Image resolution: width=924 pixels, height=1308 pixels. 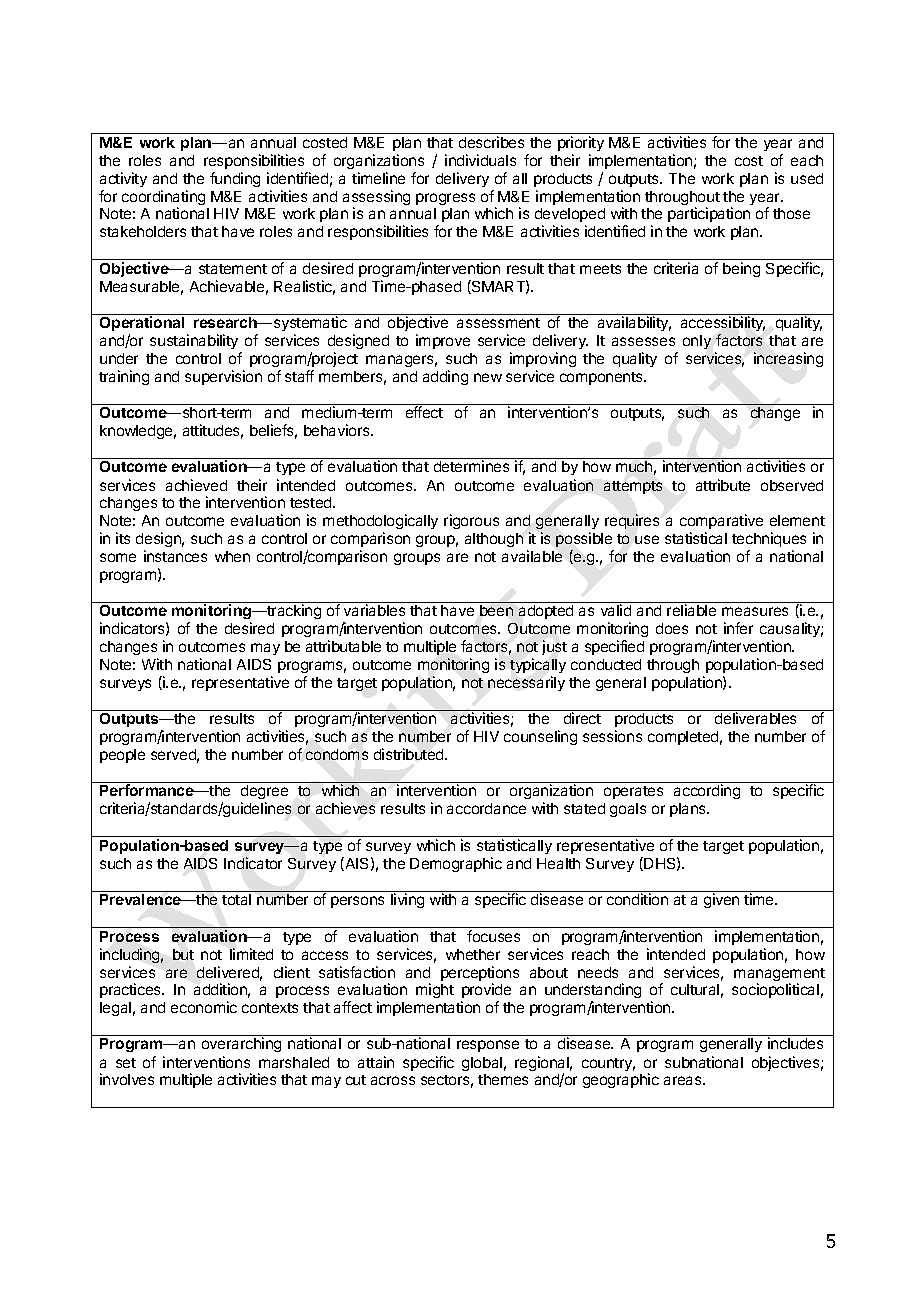 I want to click on distributed, so click(x=410, y=754).
